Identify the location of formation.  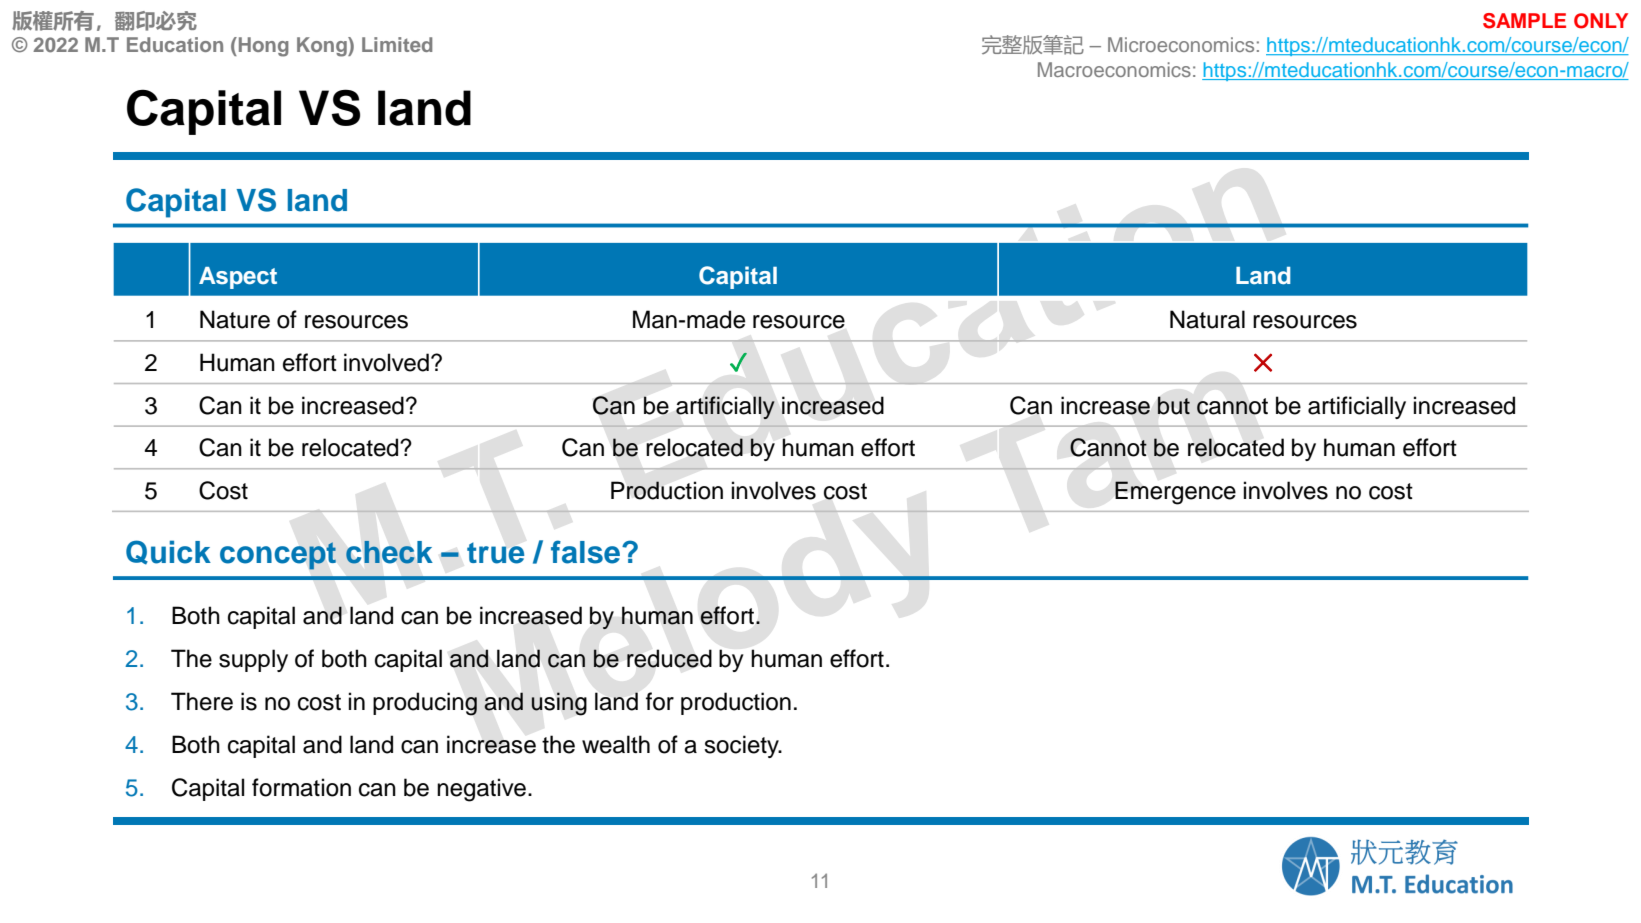
(301, 787).
